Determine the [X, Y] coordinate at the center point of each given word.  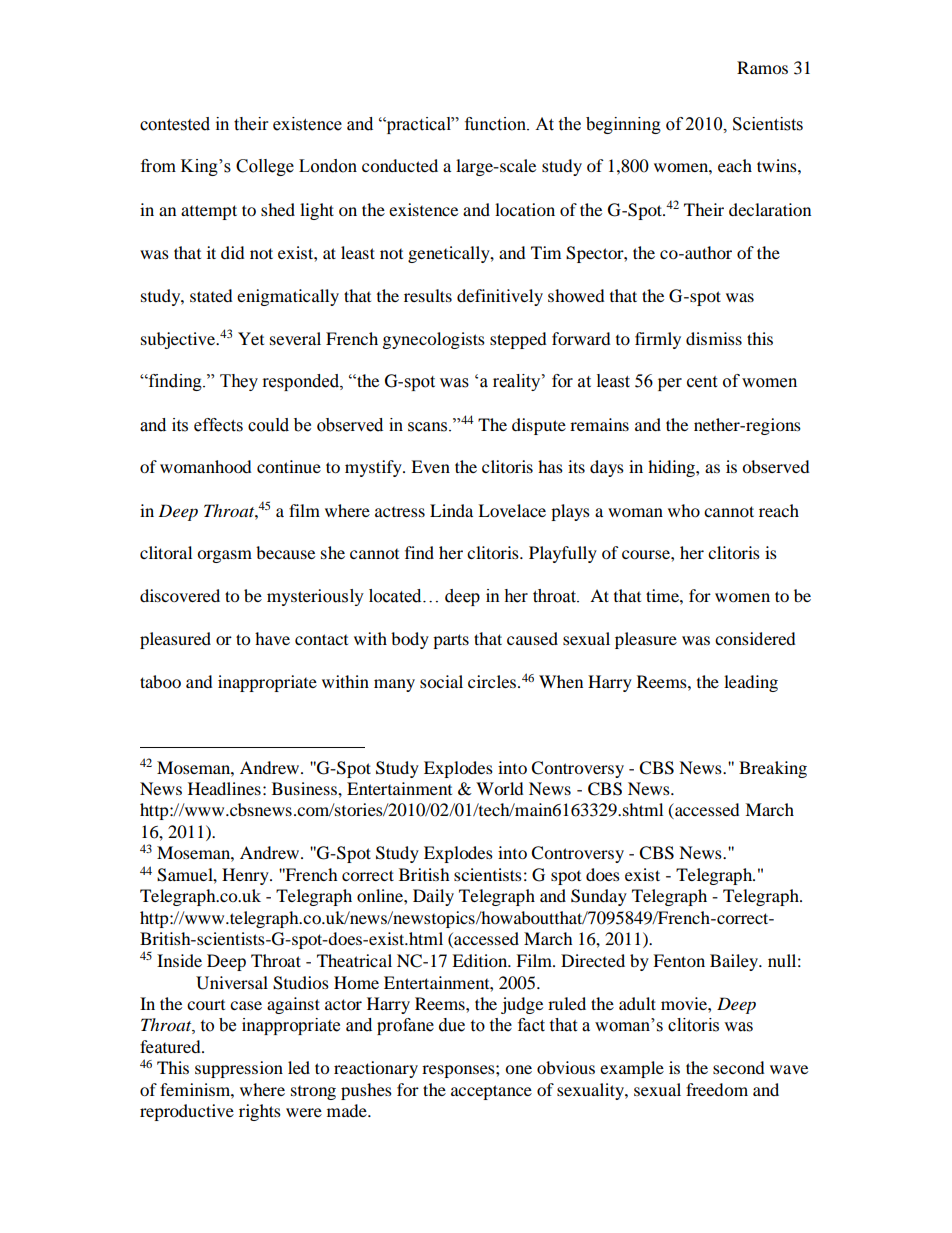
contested [175, 124]
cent [702, 382]
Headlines [224, 788]
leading [751, 683]
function [497, 124]
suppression [239, 1069]
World [500, 788]
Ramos [762, 67]
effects [218, 425]
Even [430, 466]
